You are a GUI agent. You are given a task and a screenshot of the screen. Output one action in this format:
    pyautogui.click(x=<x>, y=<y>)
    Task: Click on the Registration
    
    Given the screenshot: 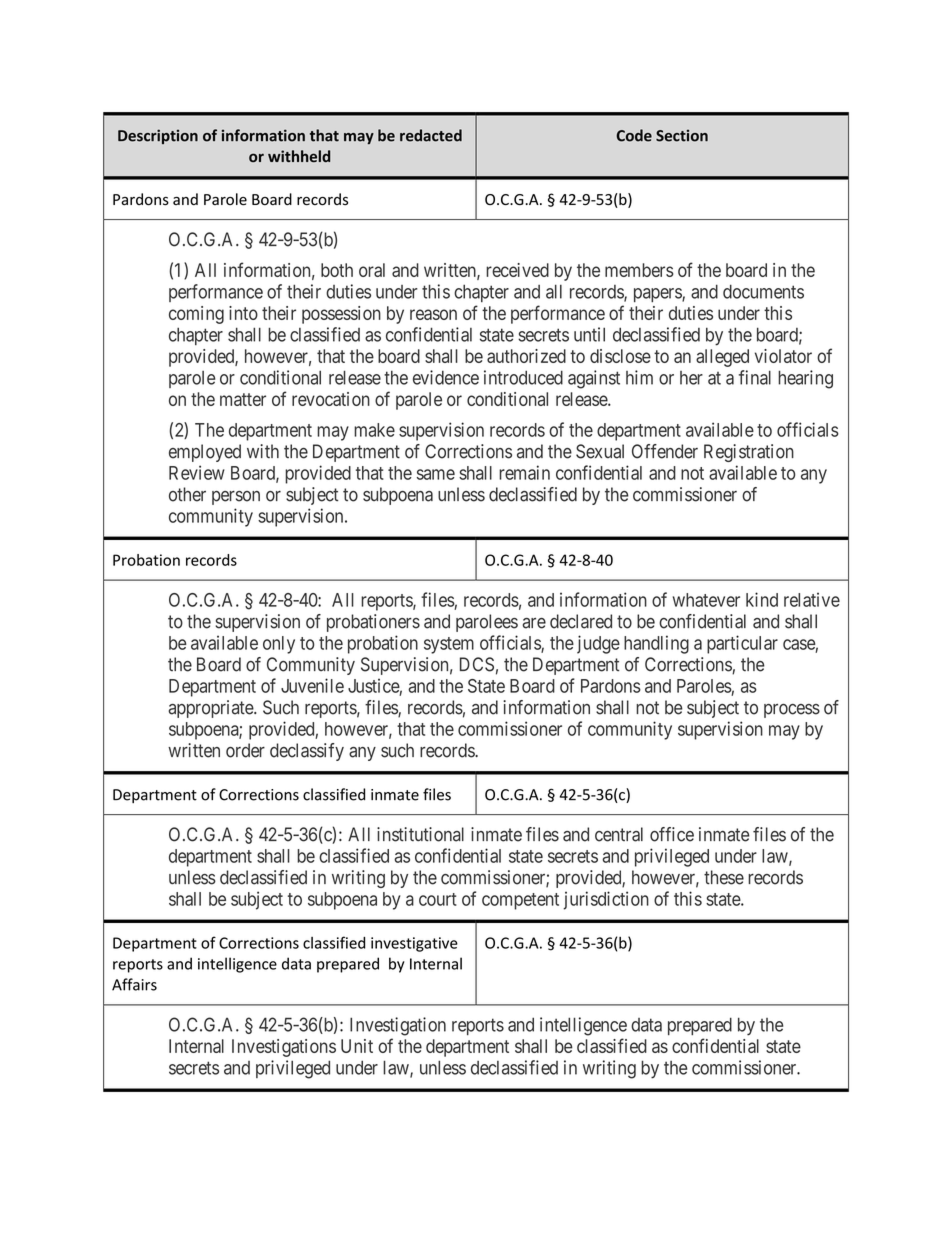 What is the action you would take?
    pyautogui.click(x=749, y=453)
